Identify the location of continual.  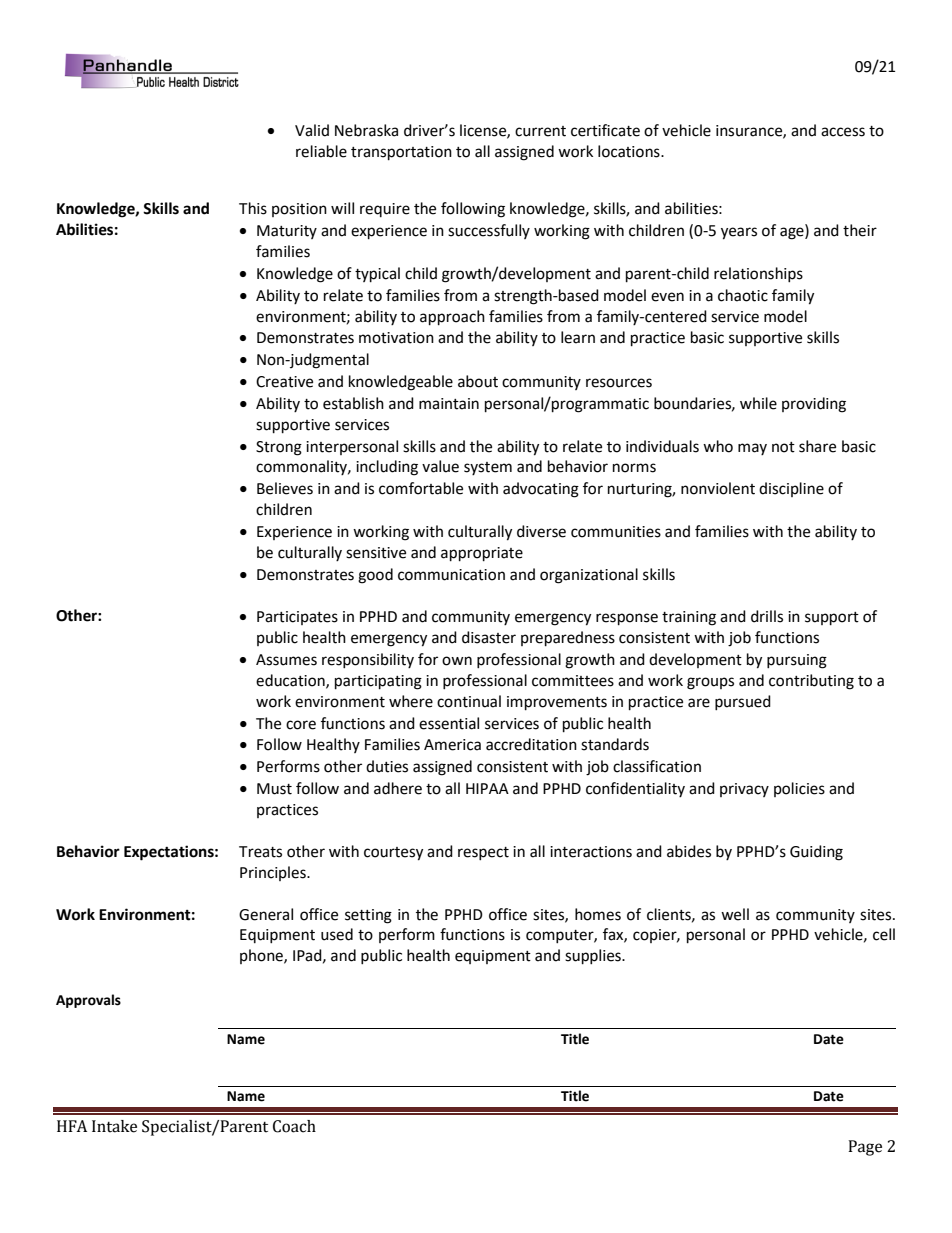
(469, 701).
